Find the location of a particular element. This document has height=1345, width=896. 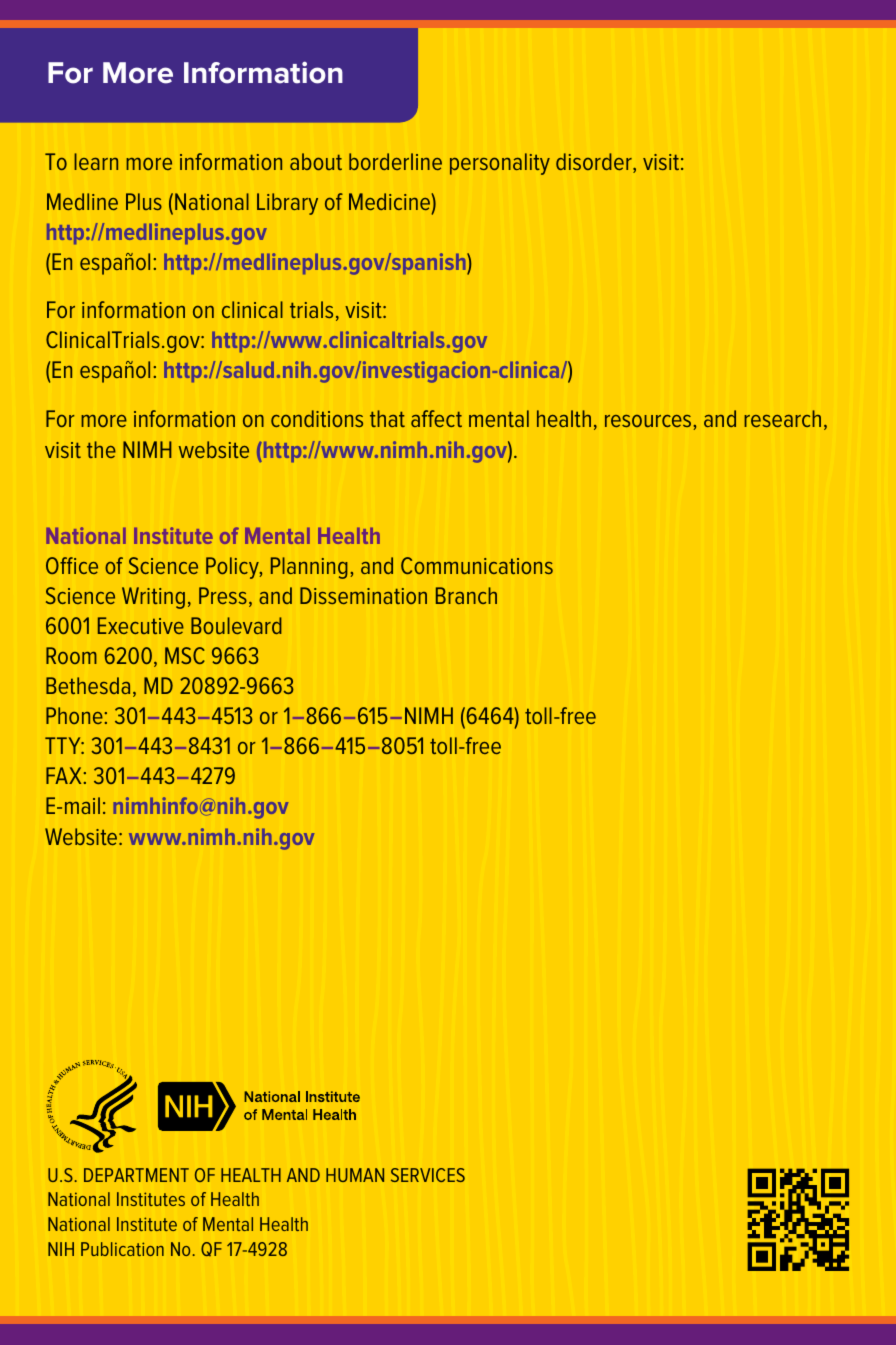

Publication is located at coordinates (122, 1249).
